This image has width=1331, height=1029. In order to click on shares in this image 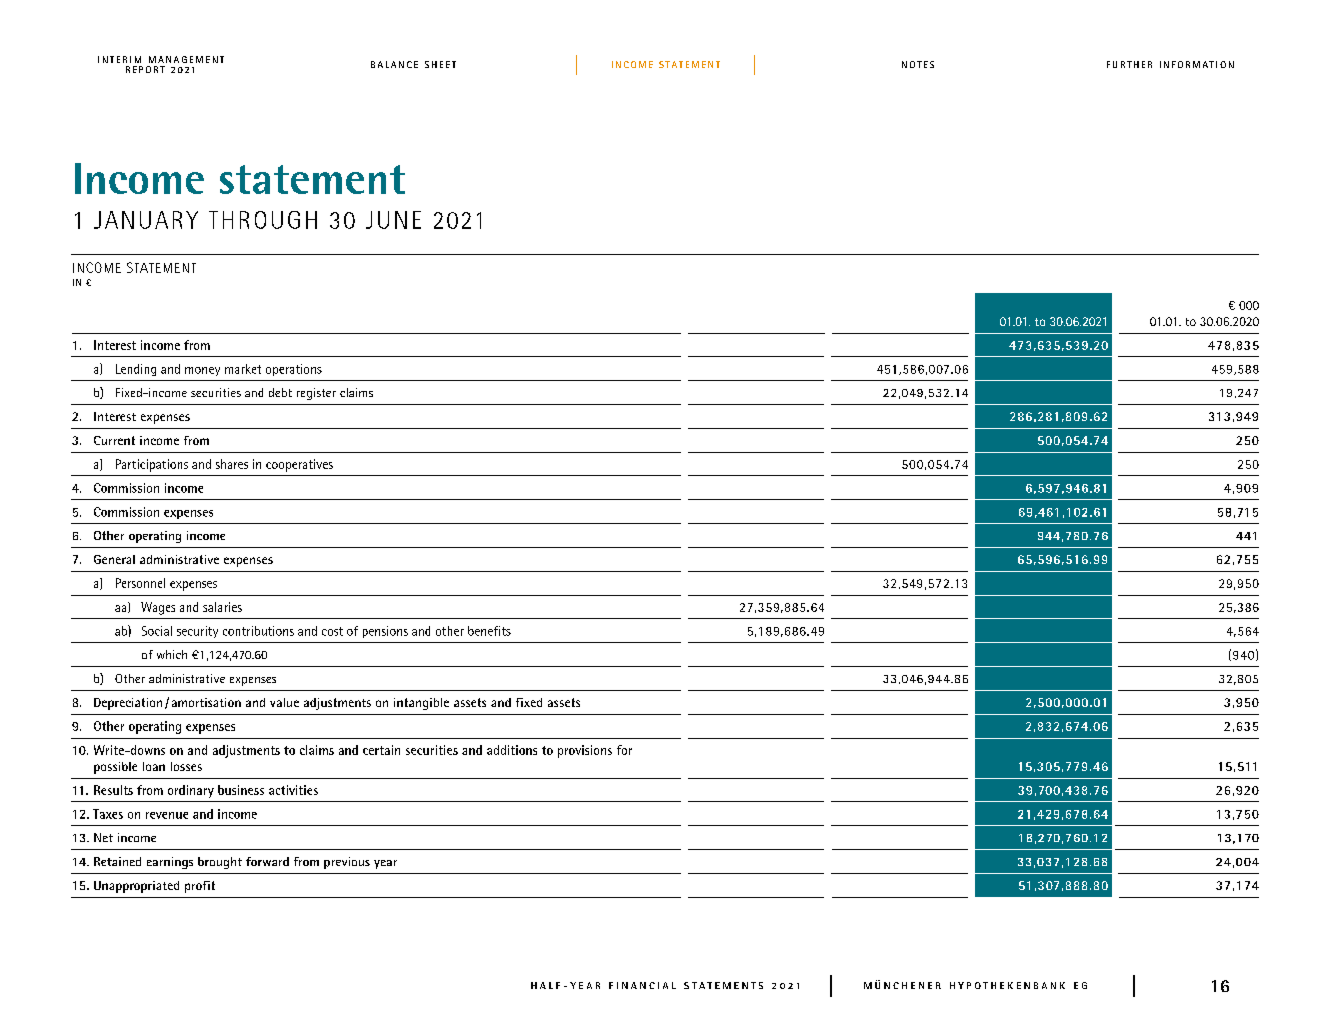, I will do `click(232, 464)`.
